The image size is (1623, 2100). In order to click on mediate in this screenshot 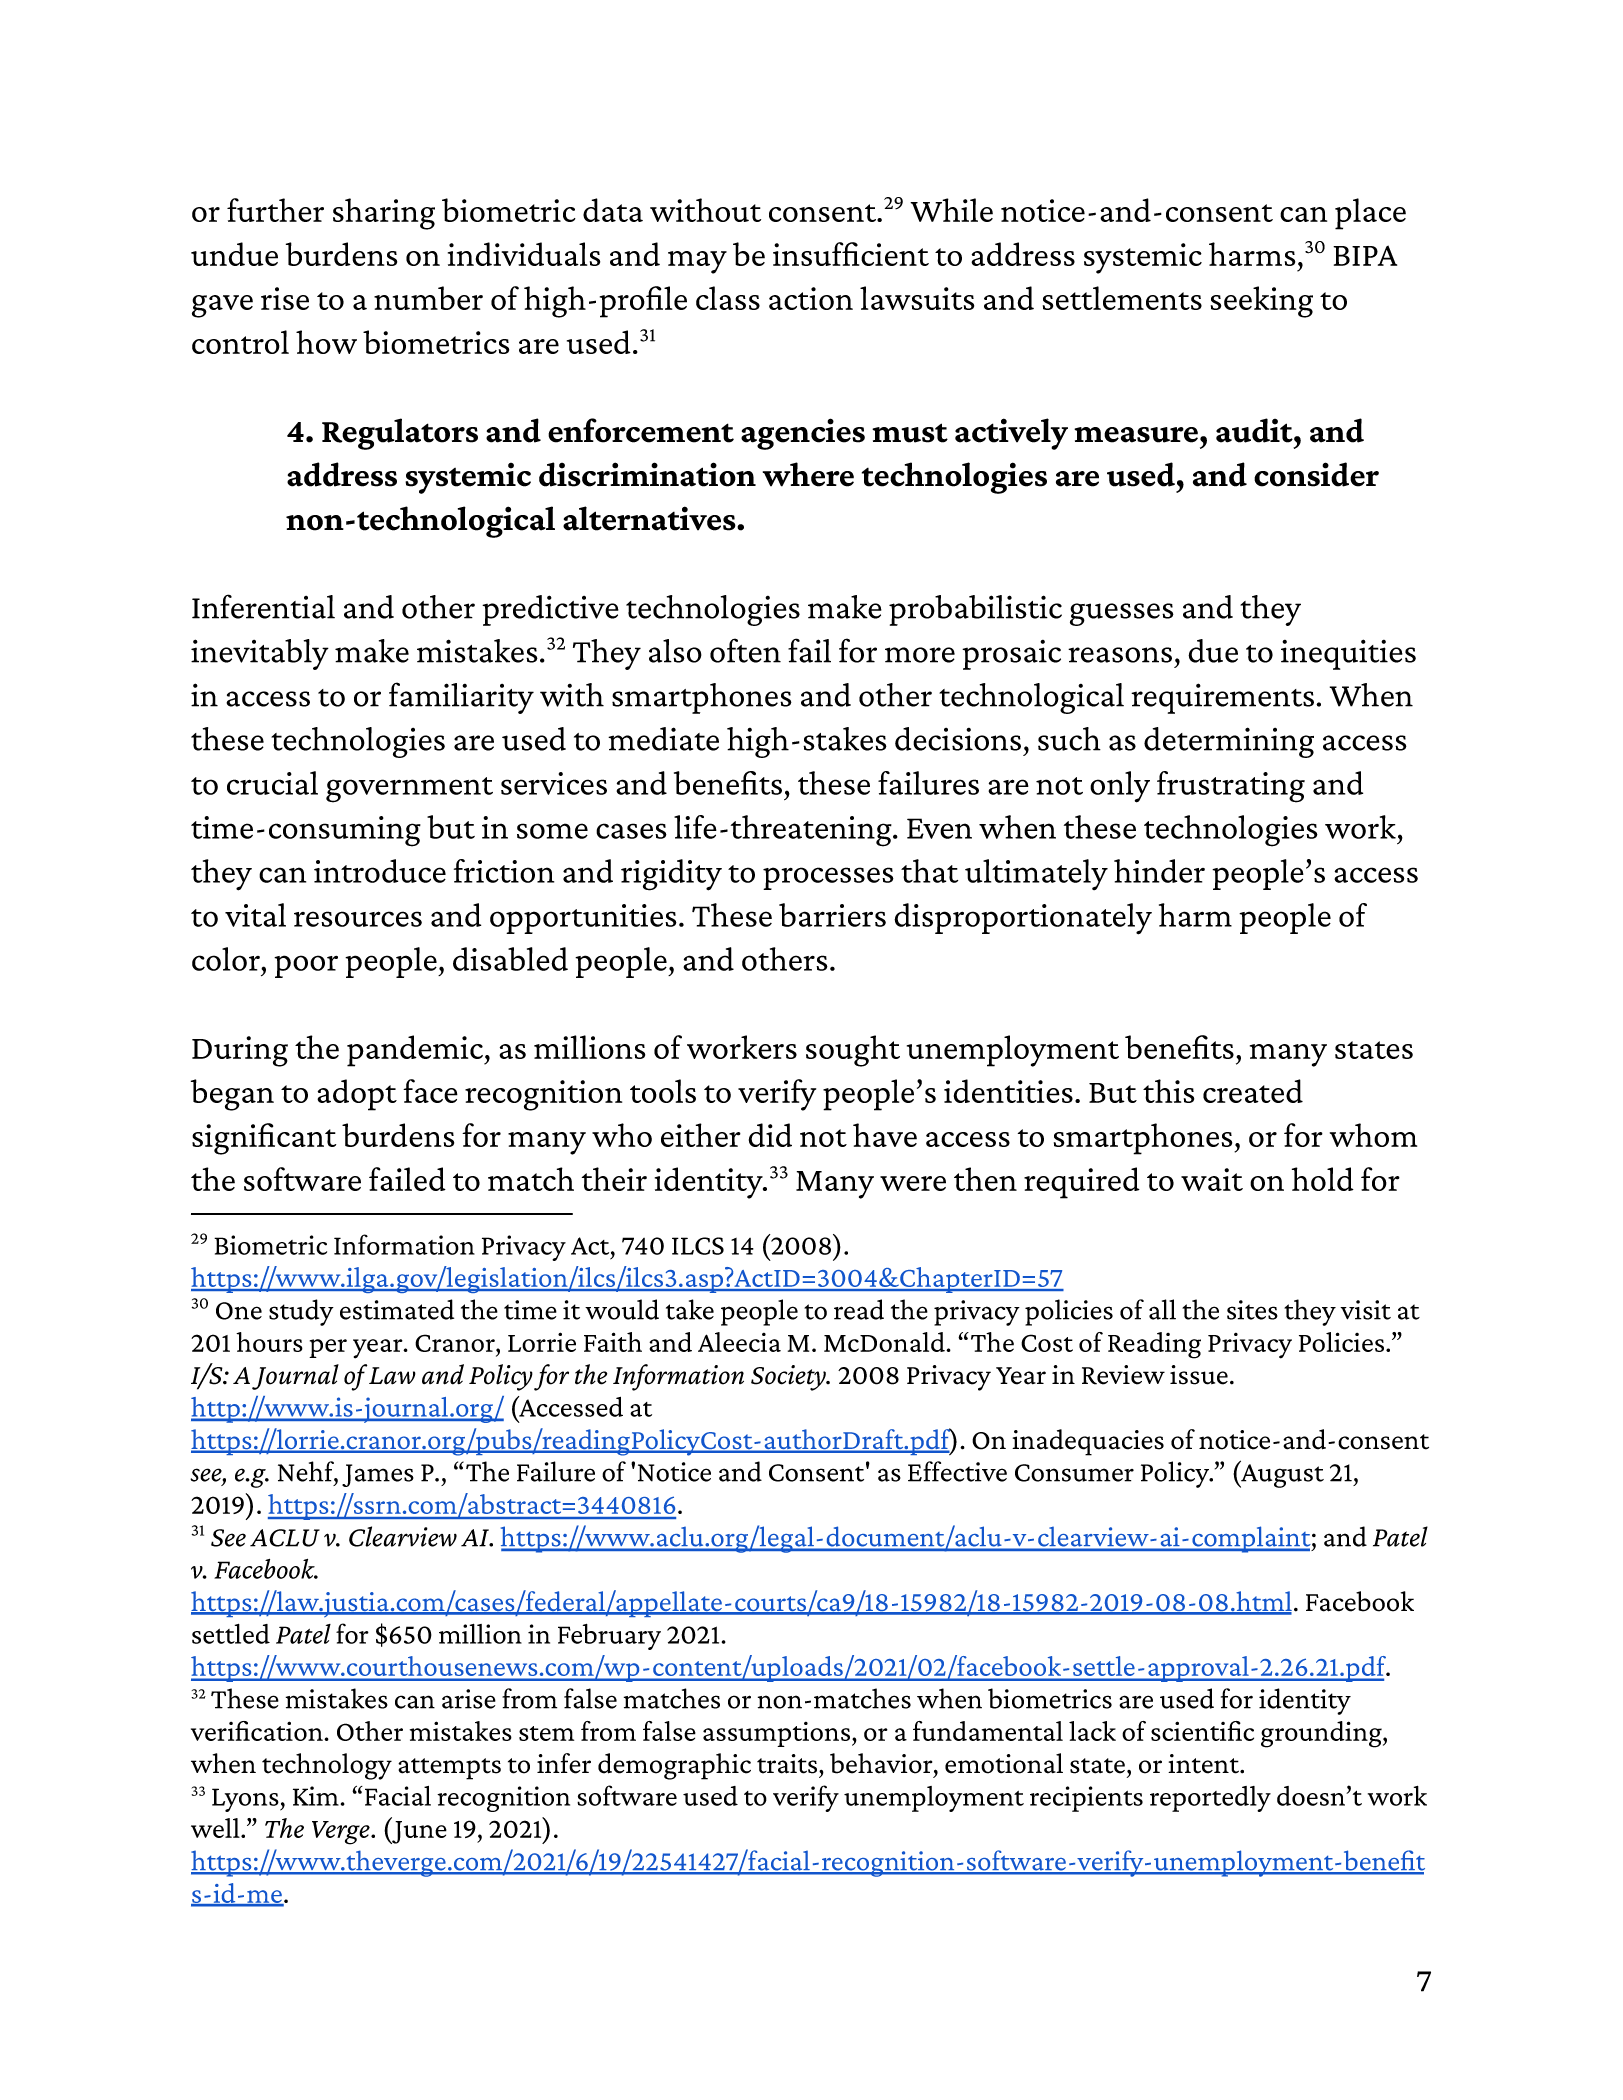, I will do `click(663, 739)`.
